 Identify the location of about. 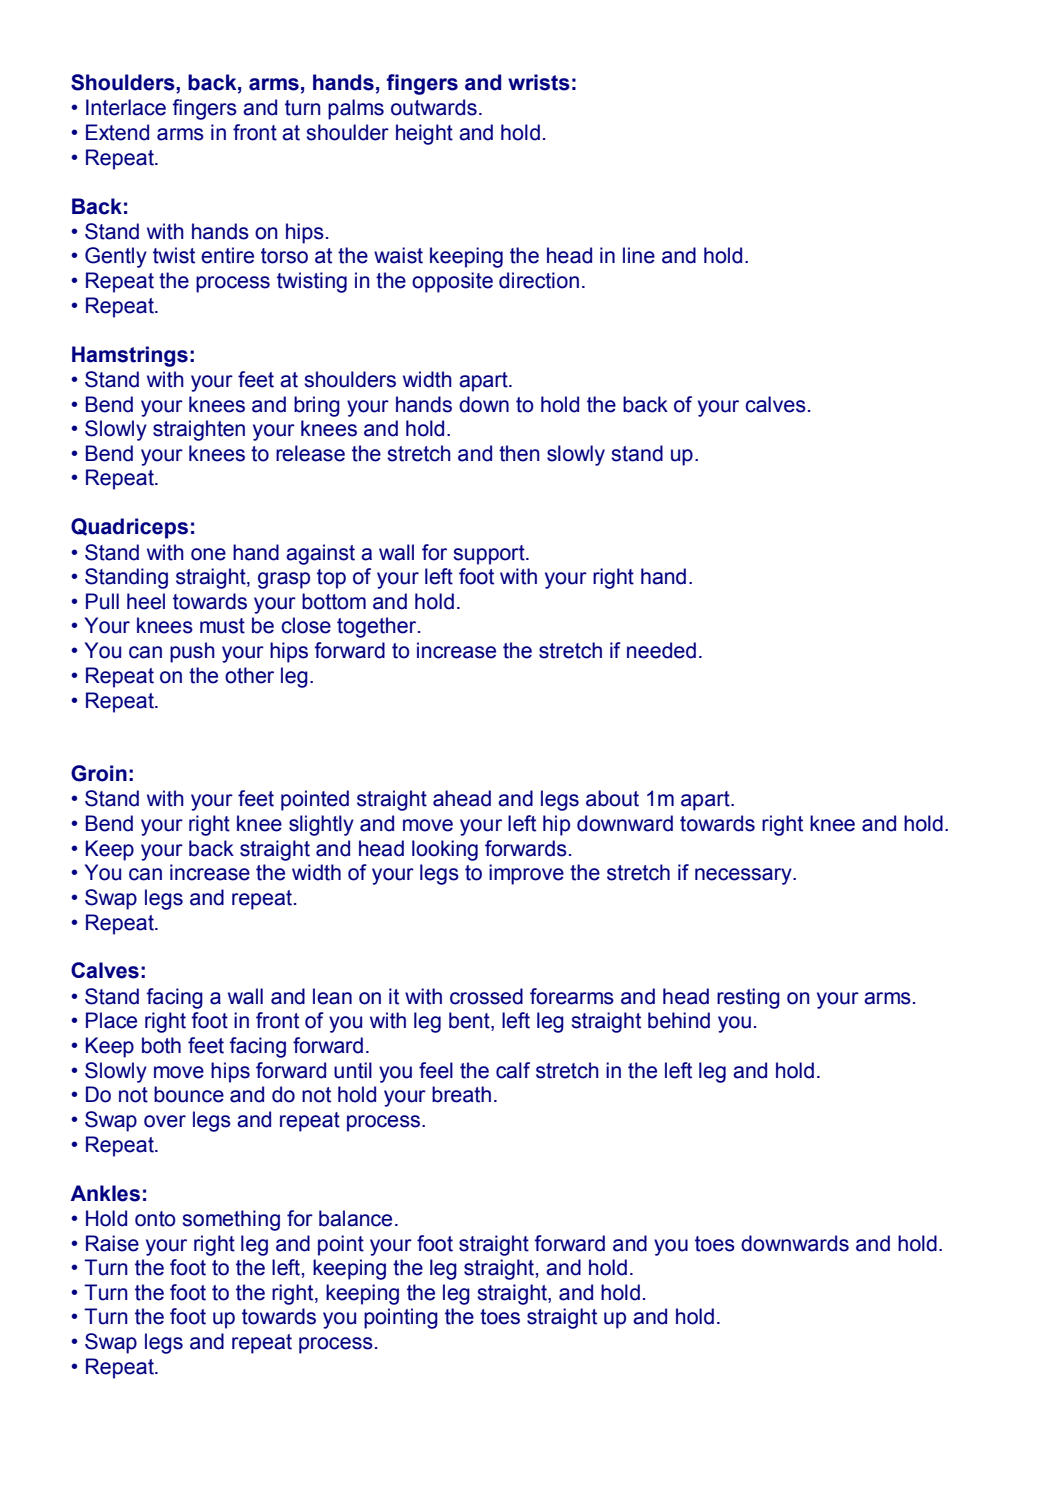
(612, 798).
